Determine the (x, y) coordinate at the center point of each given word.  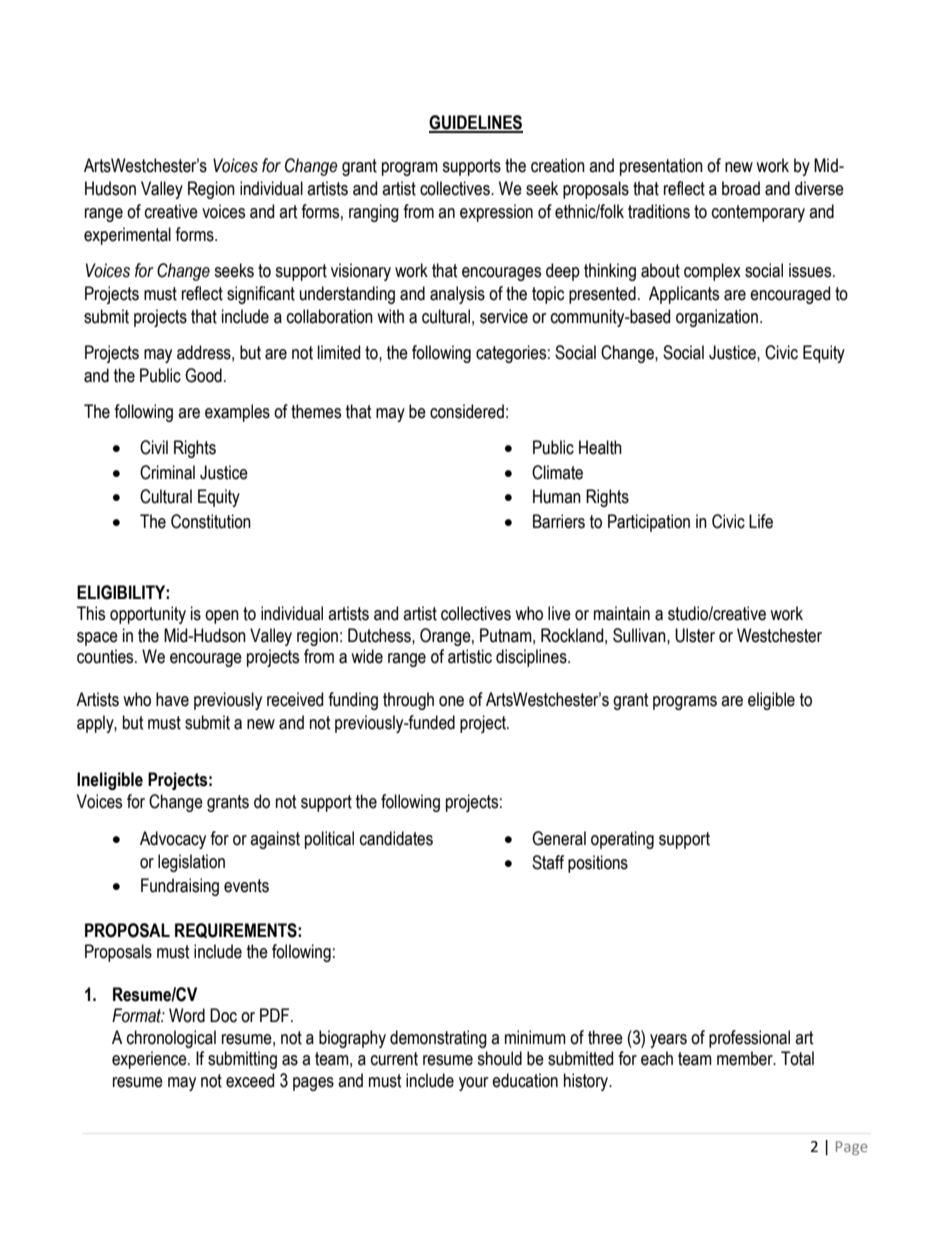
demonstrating (438, 1039)
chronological (171, 1039)
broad (741, 188)
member (746, 1058)
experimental (127, 236)
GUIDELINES (476, 123)
